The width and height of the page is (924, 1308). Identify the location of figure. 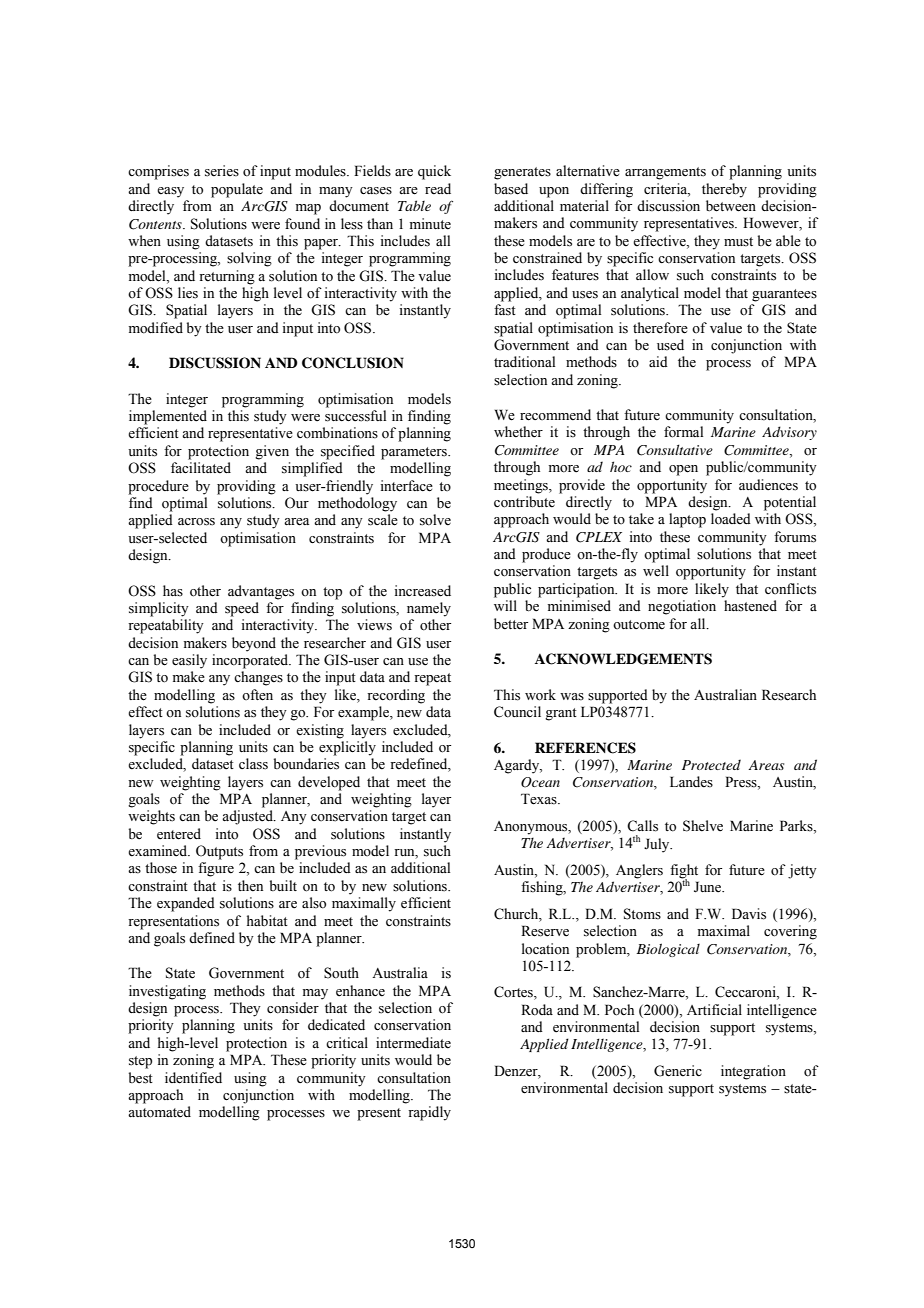
(216, 869).
